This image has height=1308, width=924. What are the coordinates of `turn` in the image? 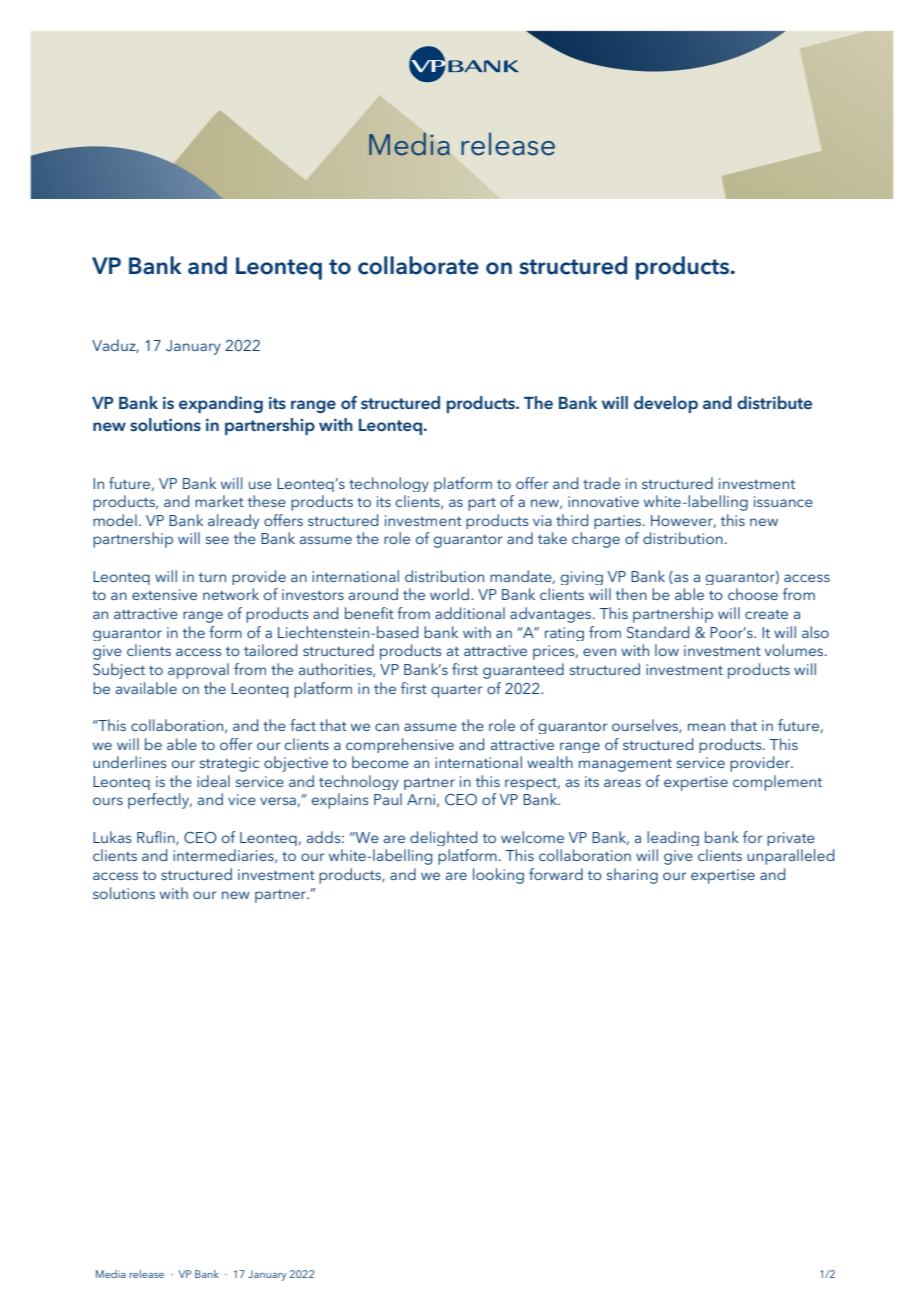 It's located at (212, 577).
